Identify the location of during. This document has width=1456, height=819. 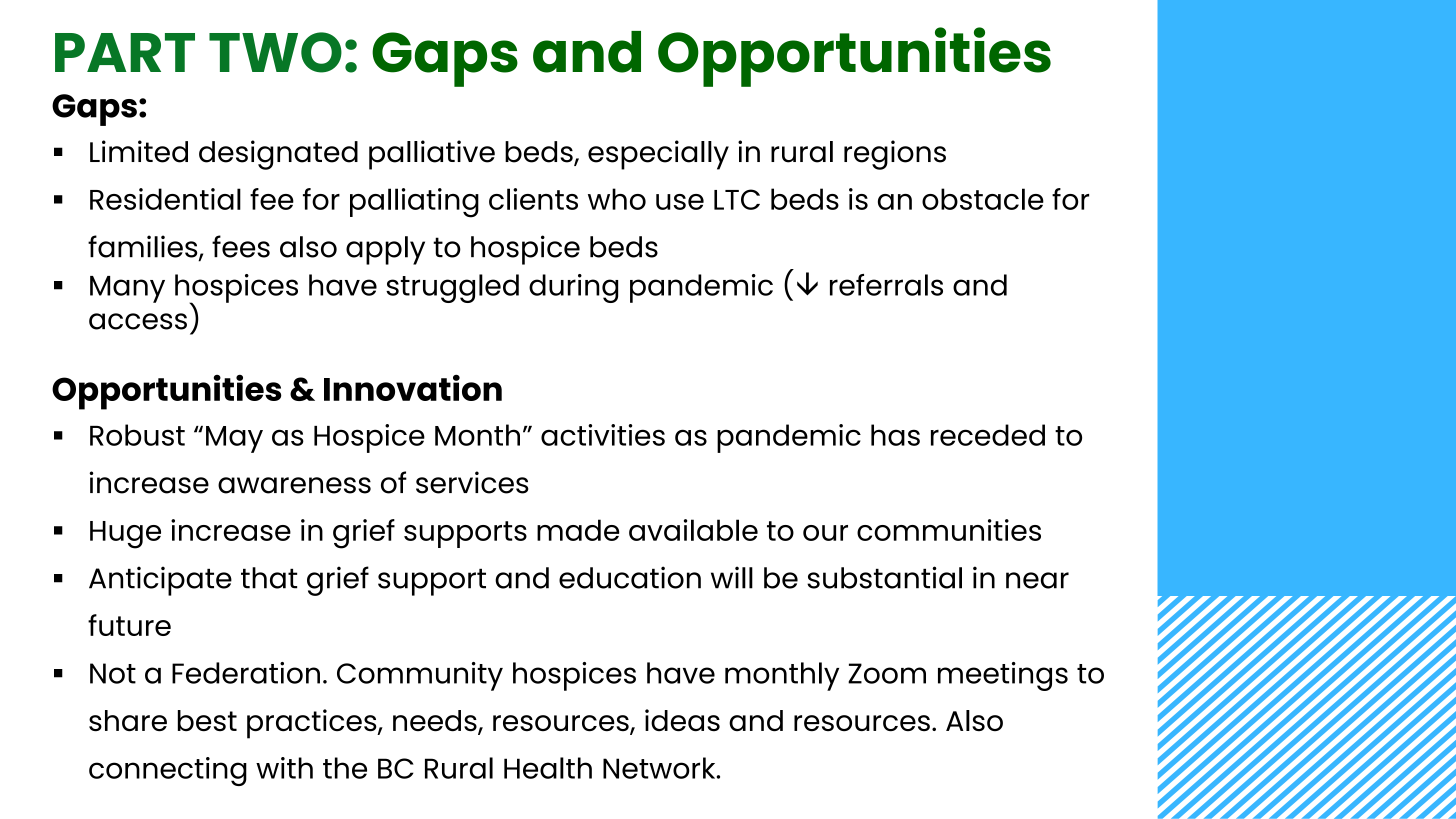
(573, 288).
